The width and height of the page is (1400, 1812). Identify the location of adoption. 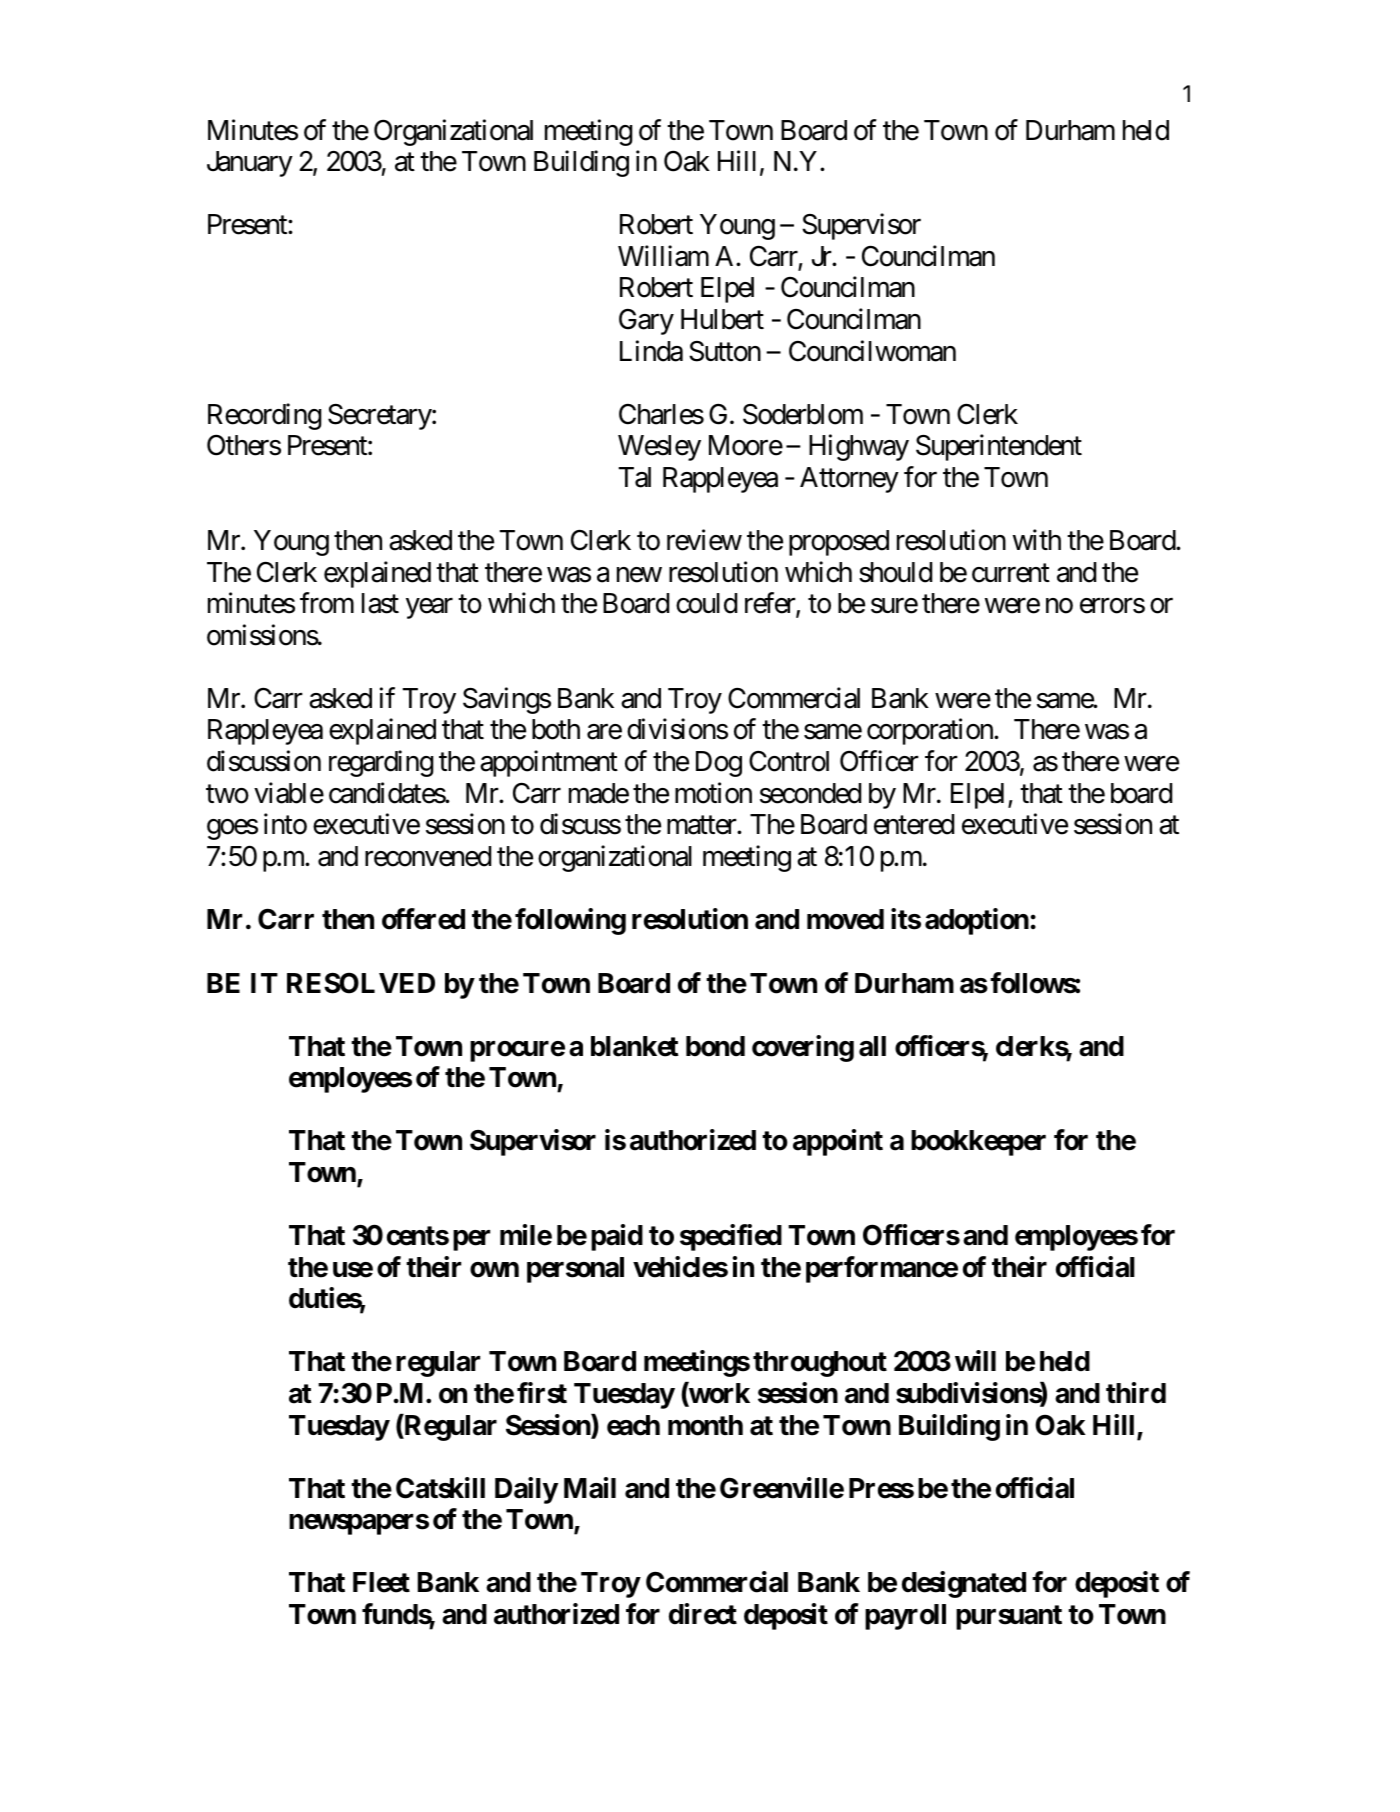
(977, 921).
